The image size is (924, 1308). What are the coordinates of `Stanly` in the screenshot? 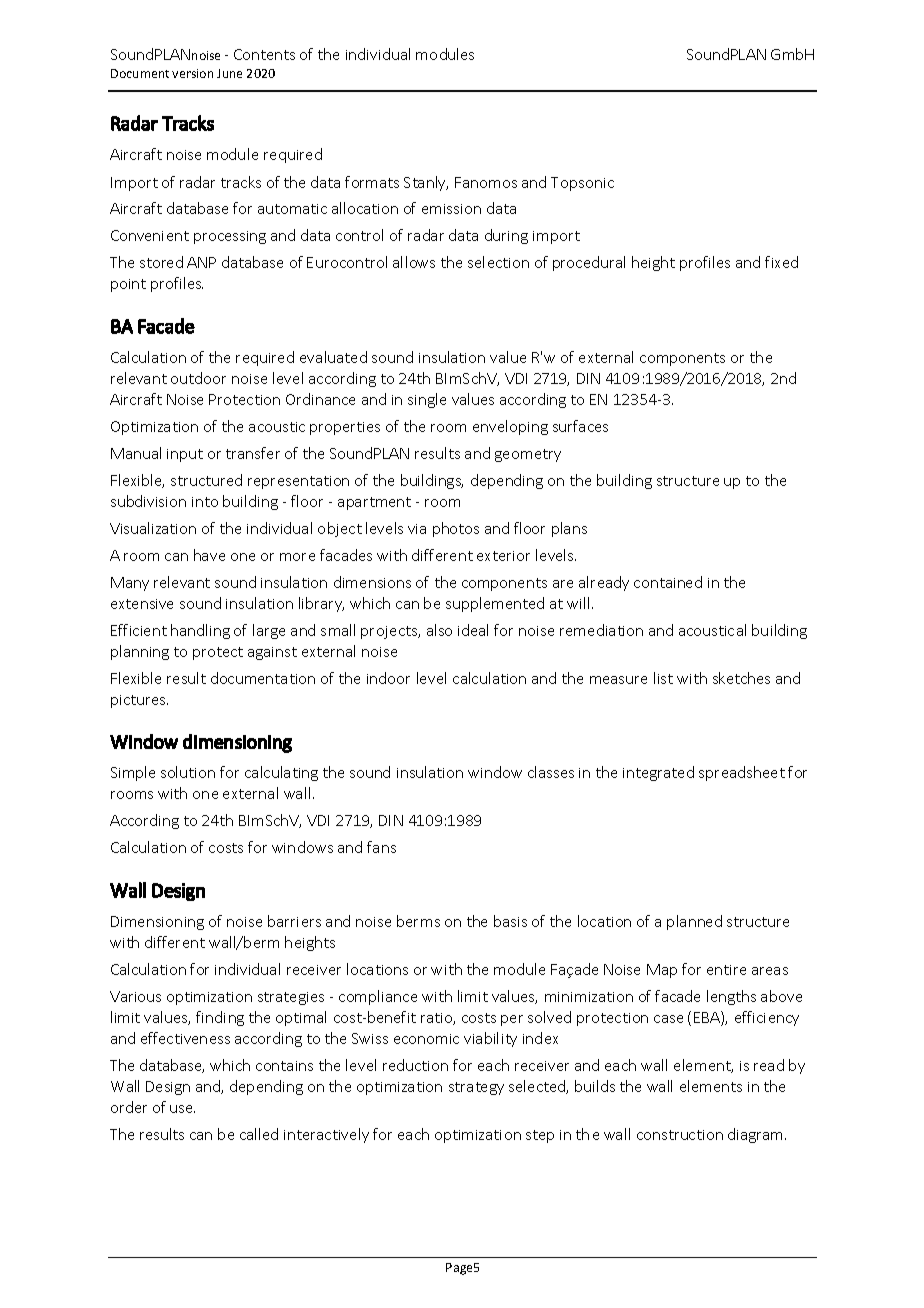 It's located at (426, 183).
